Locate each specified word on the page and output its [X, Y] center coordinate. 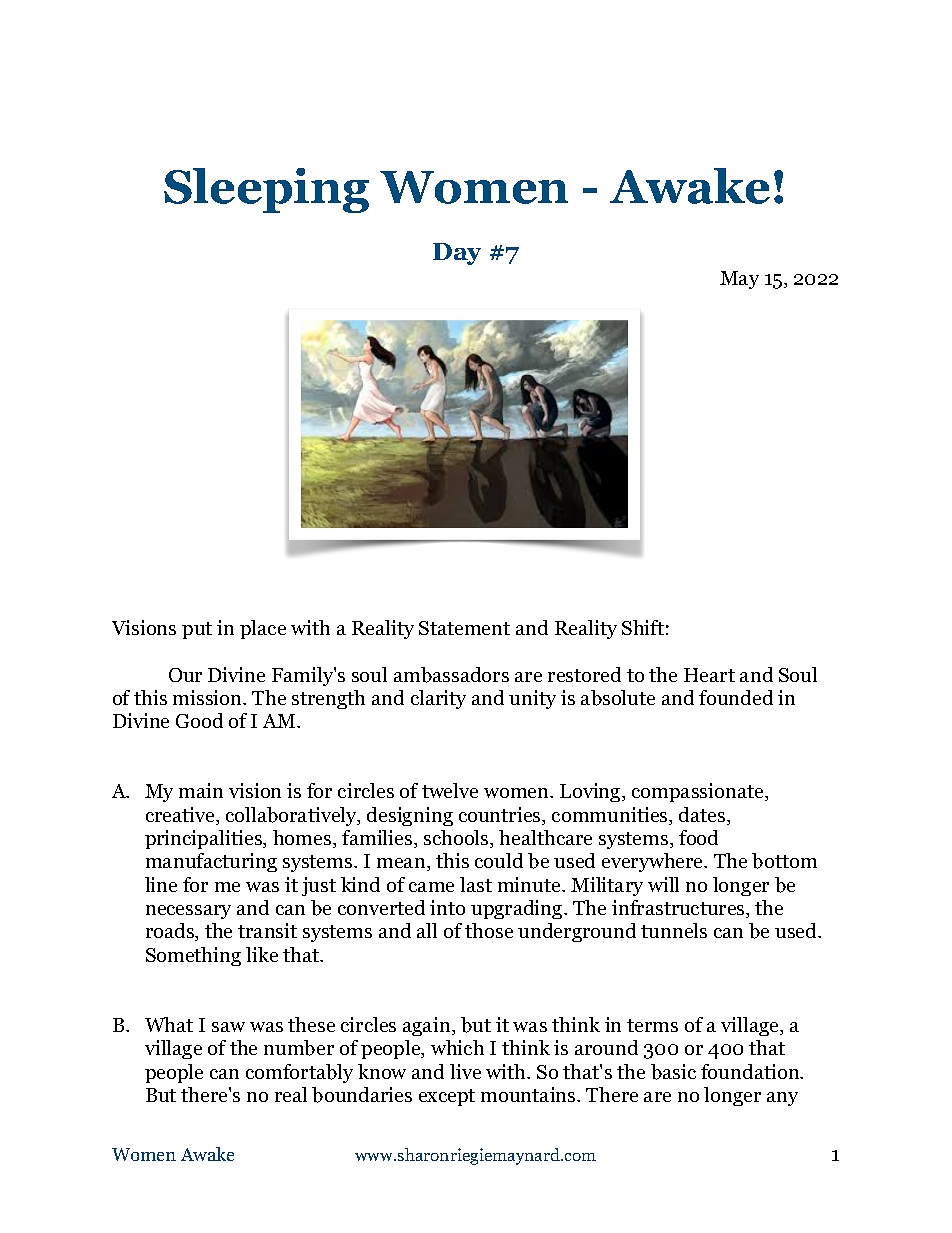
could [499, 860]
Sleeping [266, 190]
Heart [709, 675]
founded [736, 697]
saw [228, 1027]
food [698, 837]
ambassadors [451, 675]
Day [457, 254]
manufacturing [211, 862]
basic [673, 1072]
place [263, 629]
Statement [464, 628]
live [465, 1071]
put [197, 630]
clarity [438, 699]
